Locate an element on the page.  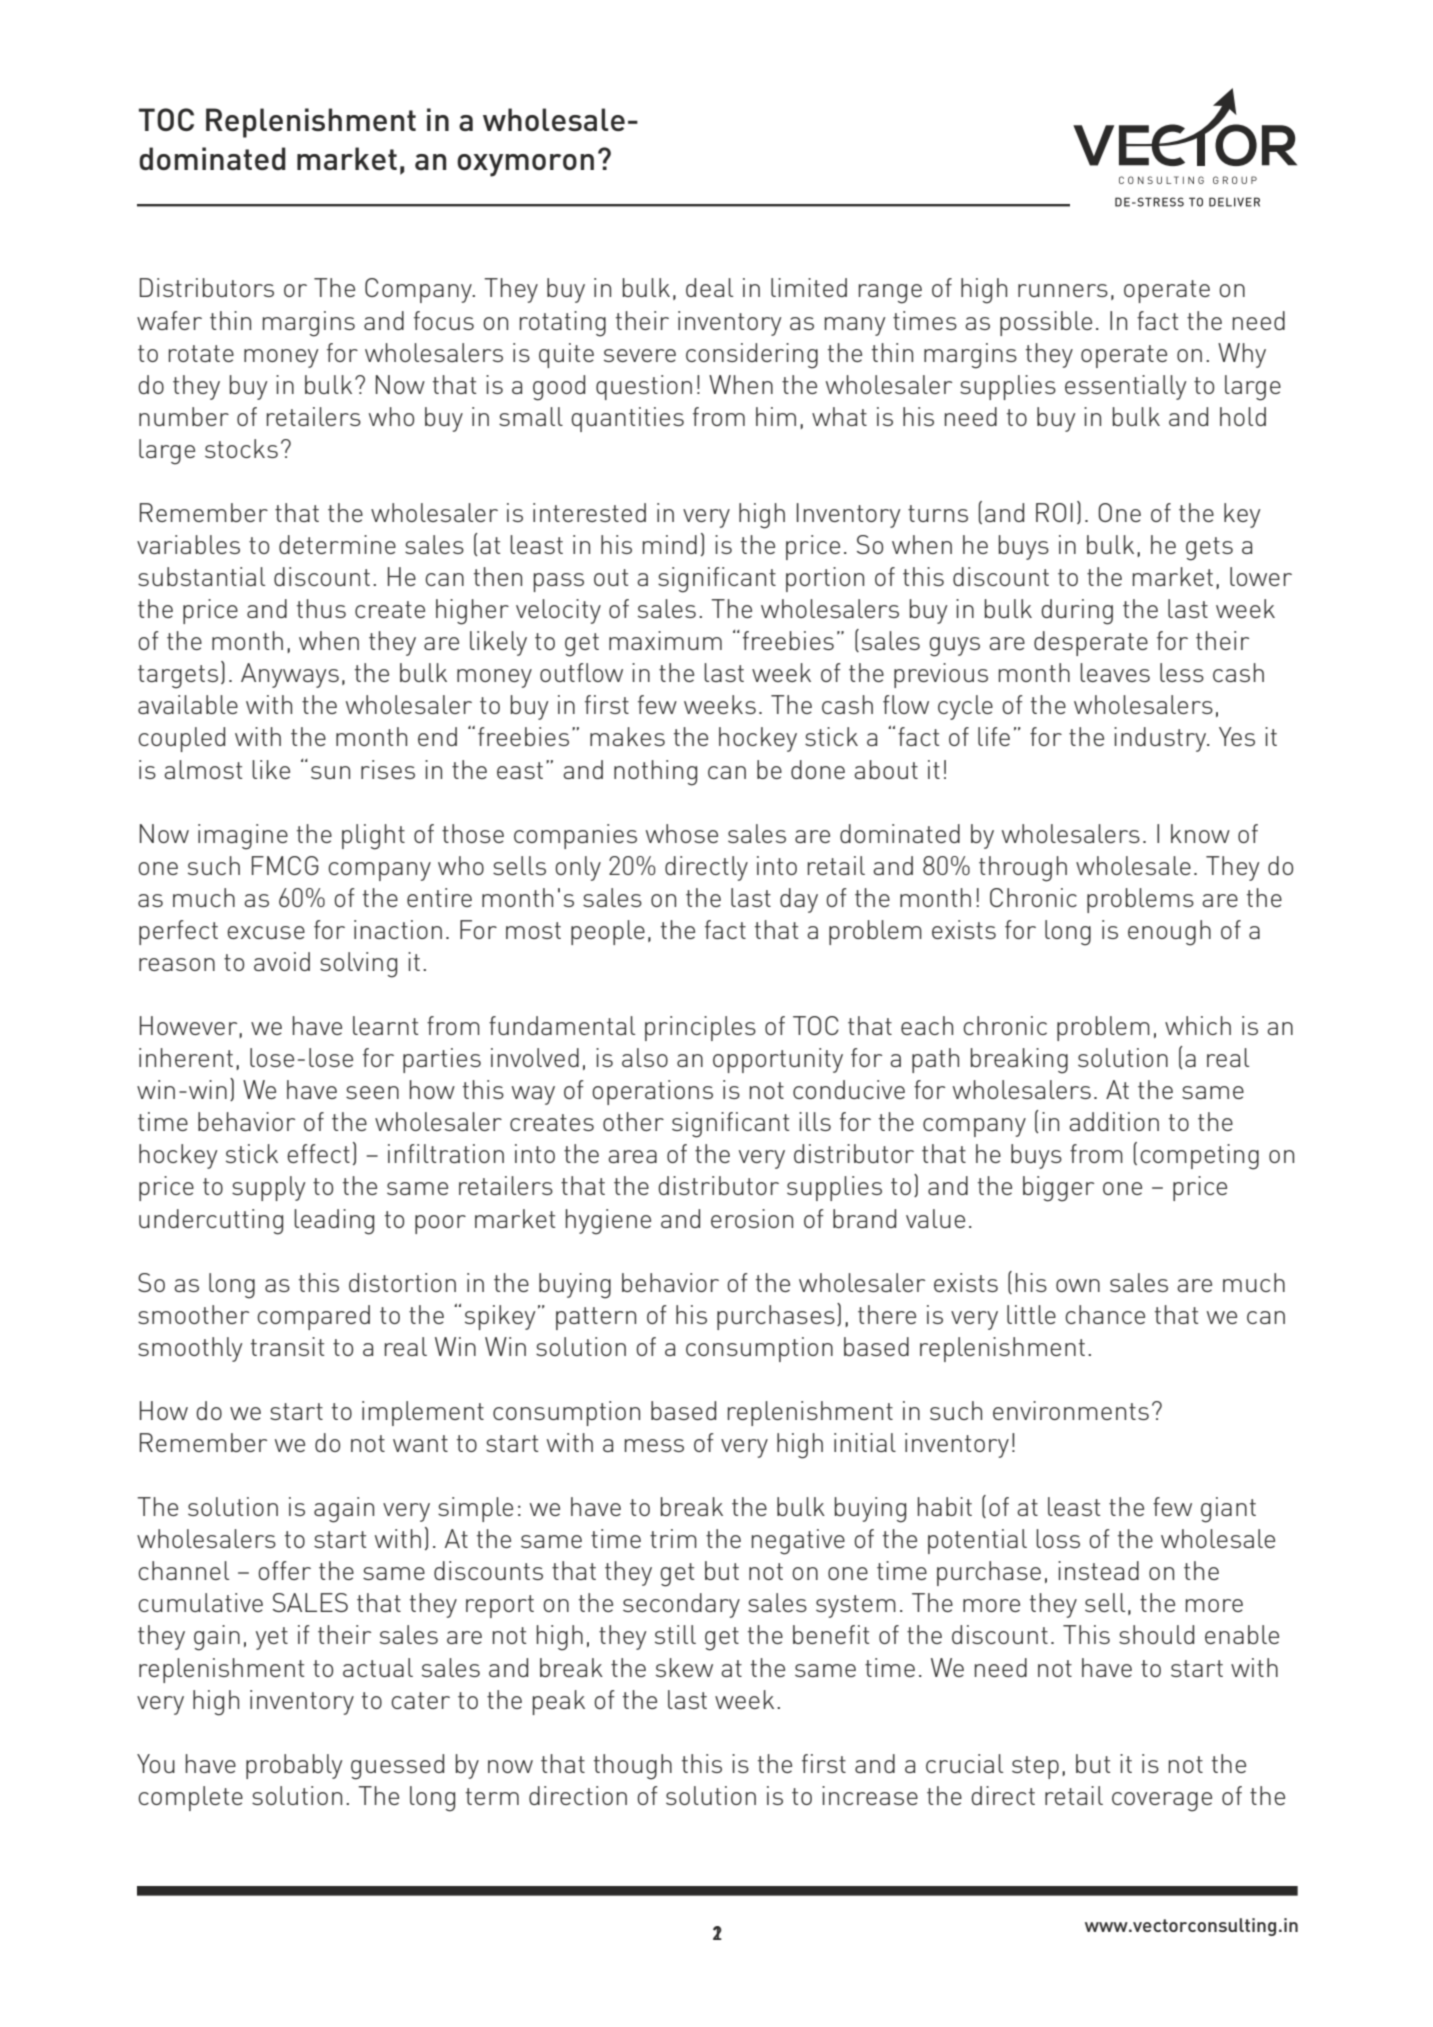
coverage is located at coordinates (1162, 1802).
